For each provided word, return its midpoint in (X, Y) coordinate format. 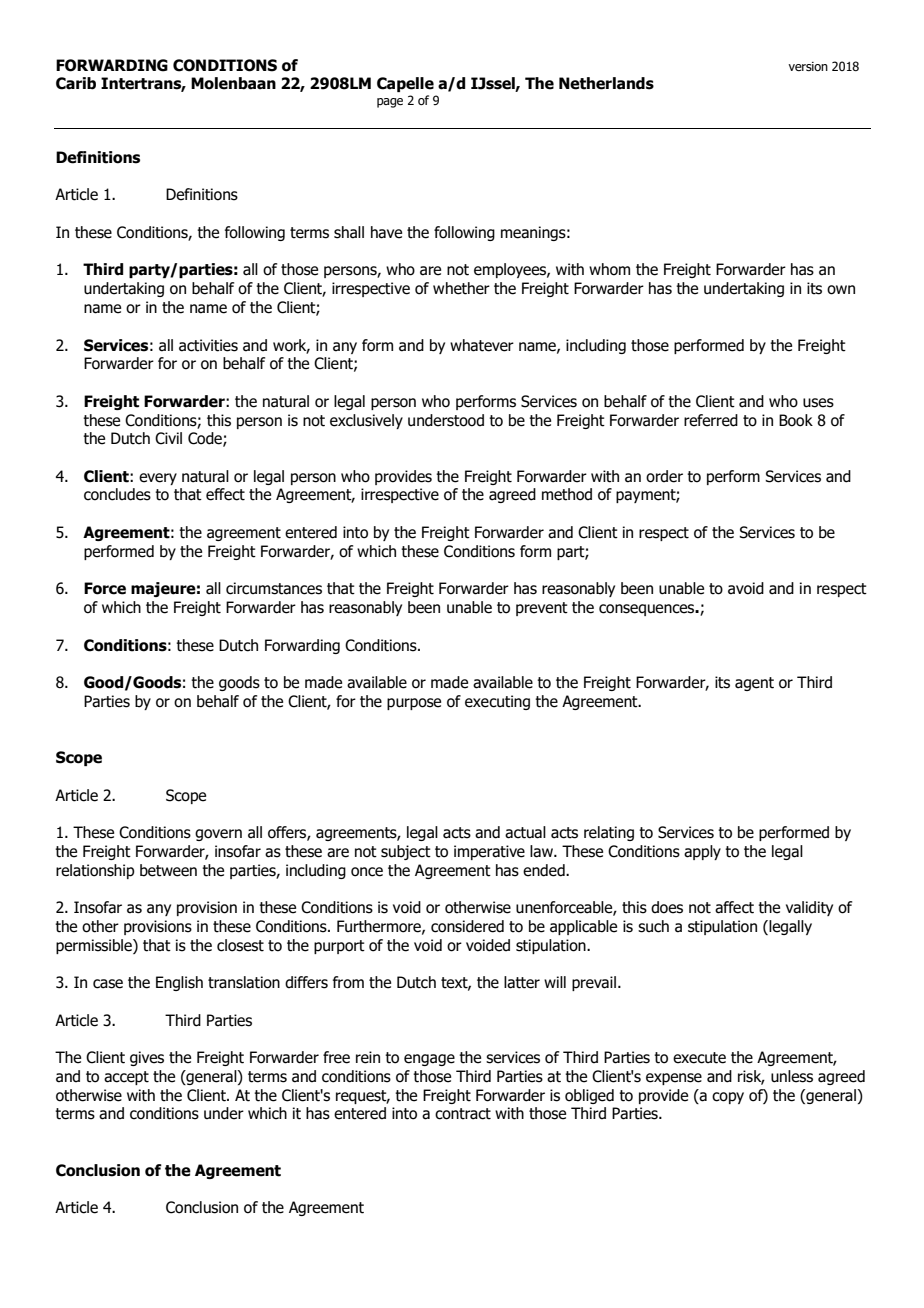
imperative (489, 852)
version (808, 66)
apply (702, 852)
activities (208, 345)
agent (754, 684)
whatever (482, 345)
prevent (542, 609)
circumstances (274, 588)
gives (147, 1058)
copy (728, 1098)
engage (429, 1060)
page (390, 103)
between (168, 870)
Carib (76, 83)
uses (818, 403)
